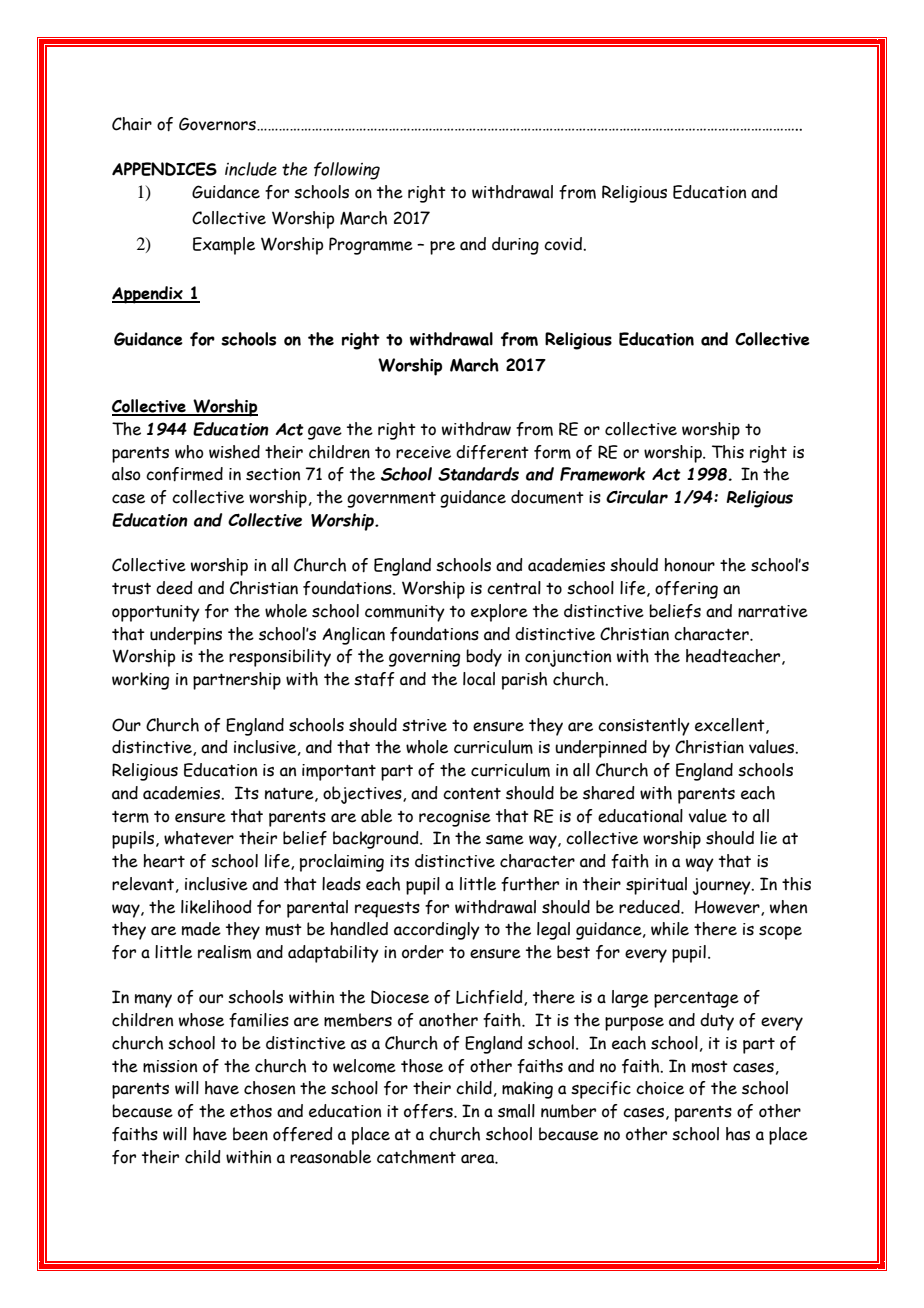 This screenshot has width=924, height=1308. Describe the element at coordinates (218, 124) in the screenshot. I see `Governors` at that location.
